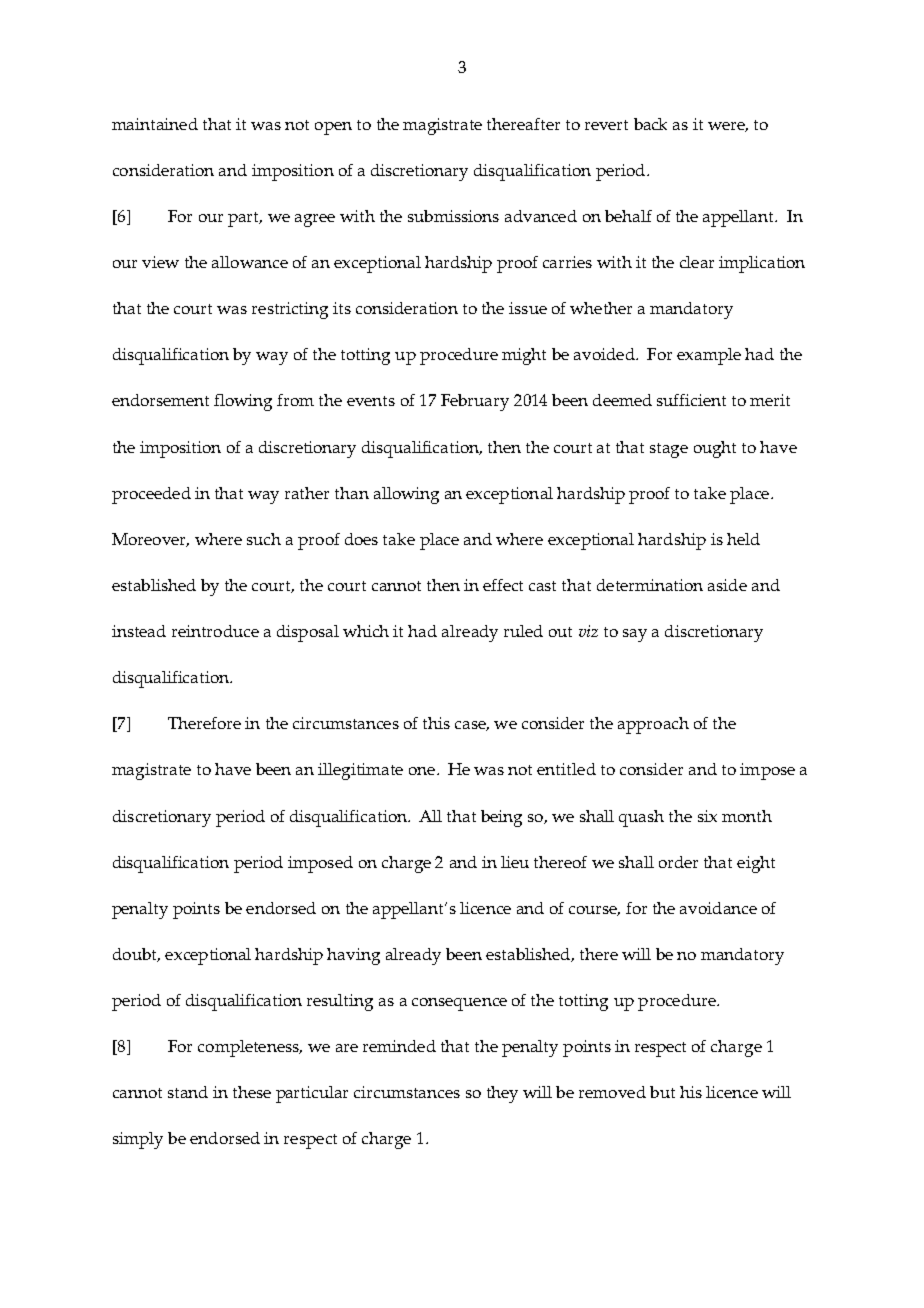  I want to click on flowing, so click(243, 402).
